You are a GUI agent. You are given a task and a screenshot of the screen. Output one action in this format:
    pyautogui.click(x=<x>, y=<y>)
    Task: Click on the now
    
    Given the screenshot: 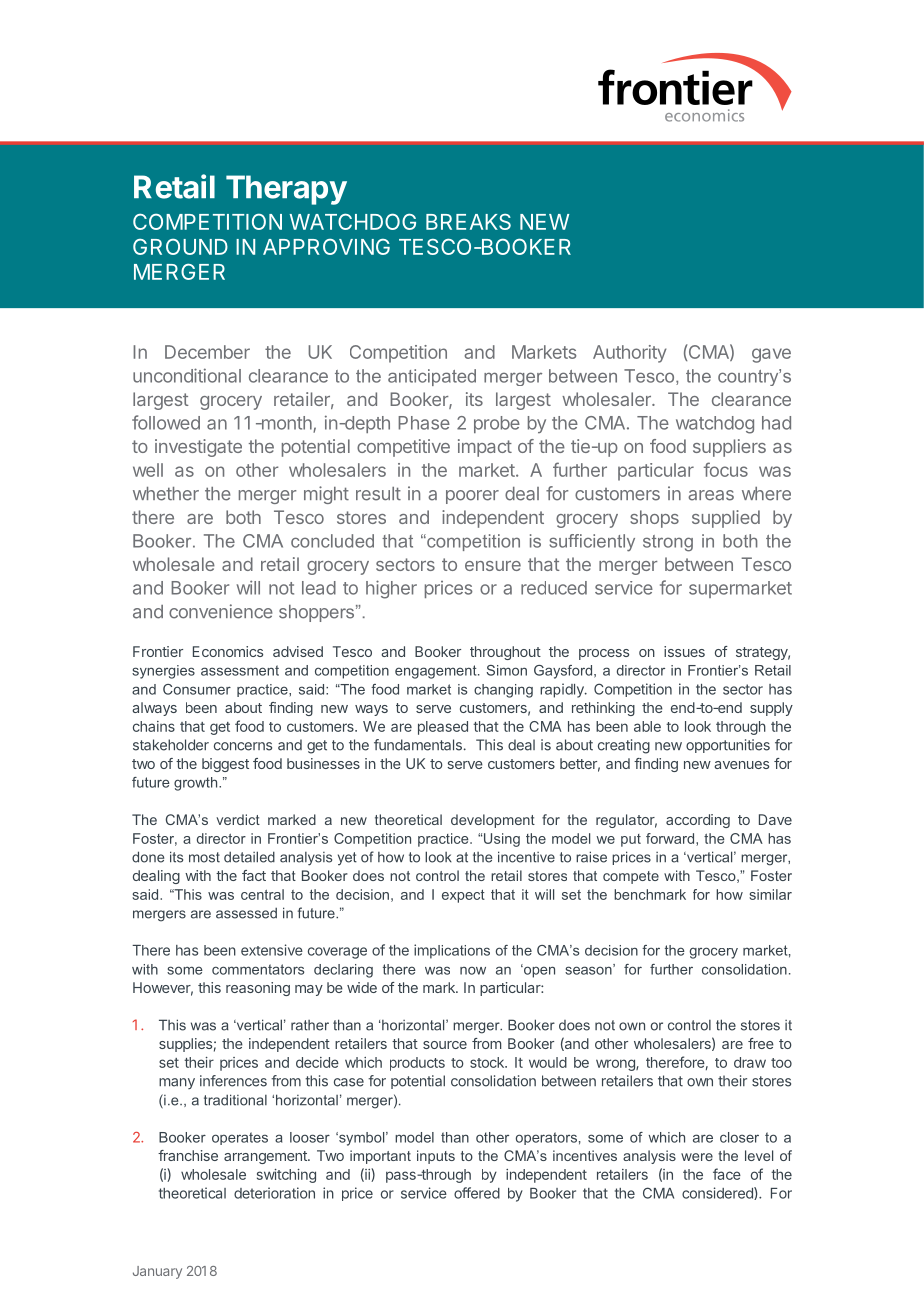 What is the action you would take?
    pyautogui.click(x=473, y=970)
